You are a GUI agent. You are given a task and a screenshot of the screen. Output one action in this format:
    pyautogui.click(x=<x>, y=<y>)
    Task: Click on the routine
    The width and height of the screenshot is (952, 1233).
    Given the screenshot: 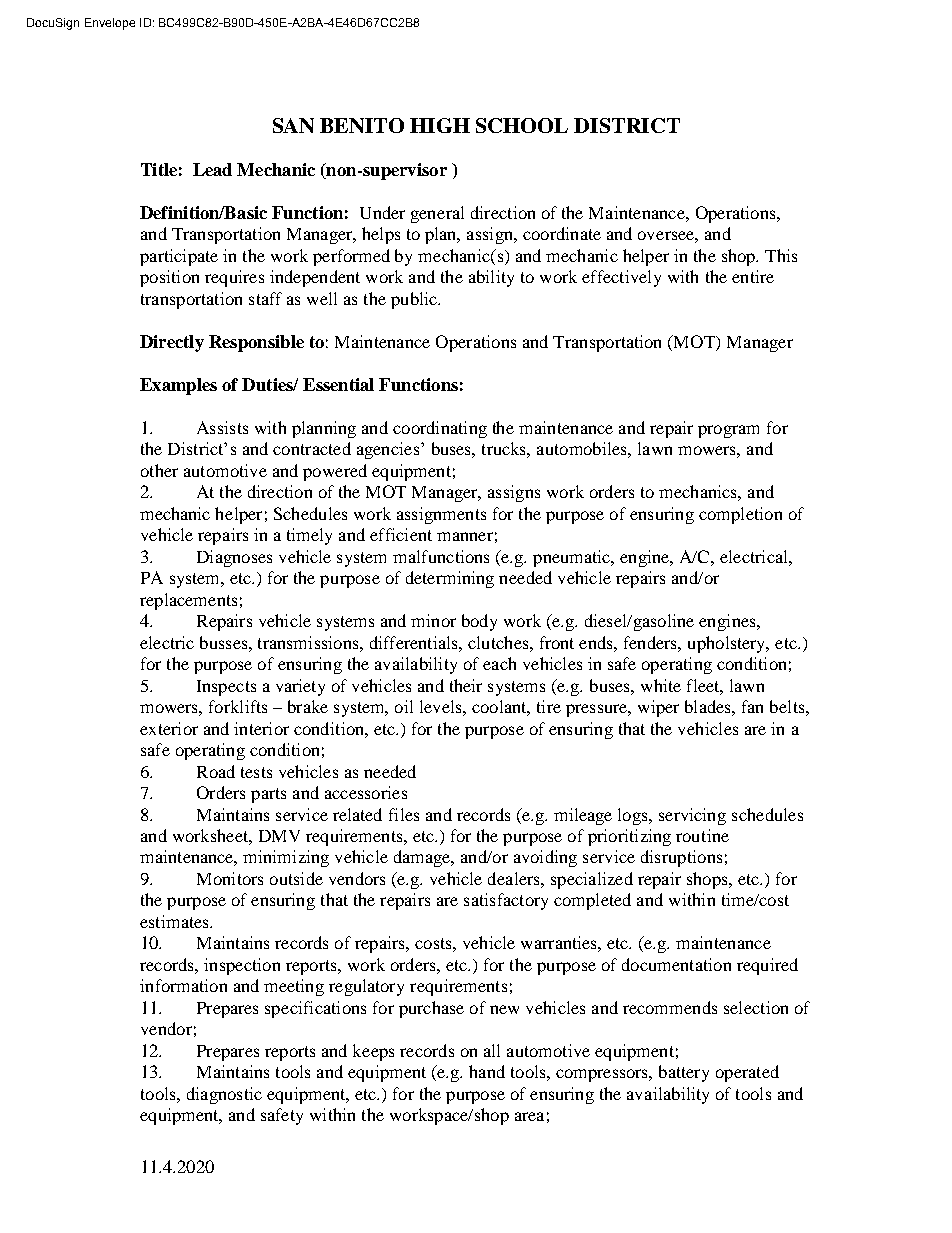 What is the action you would take?
    pyautogui.click(x=702, y=835)
